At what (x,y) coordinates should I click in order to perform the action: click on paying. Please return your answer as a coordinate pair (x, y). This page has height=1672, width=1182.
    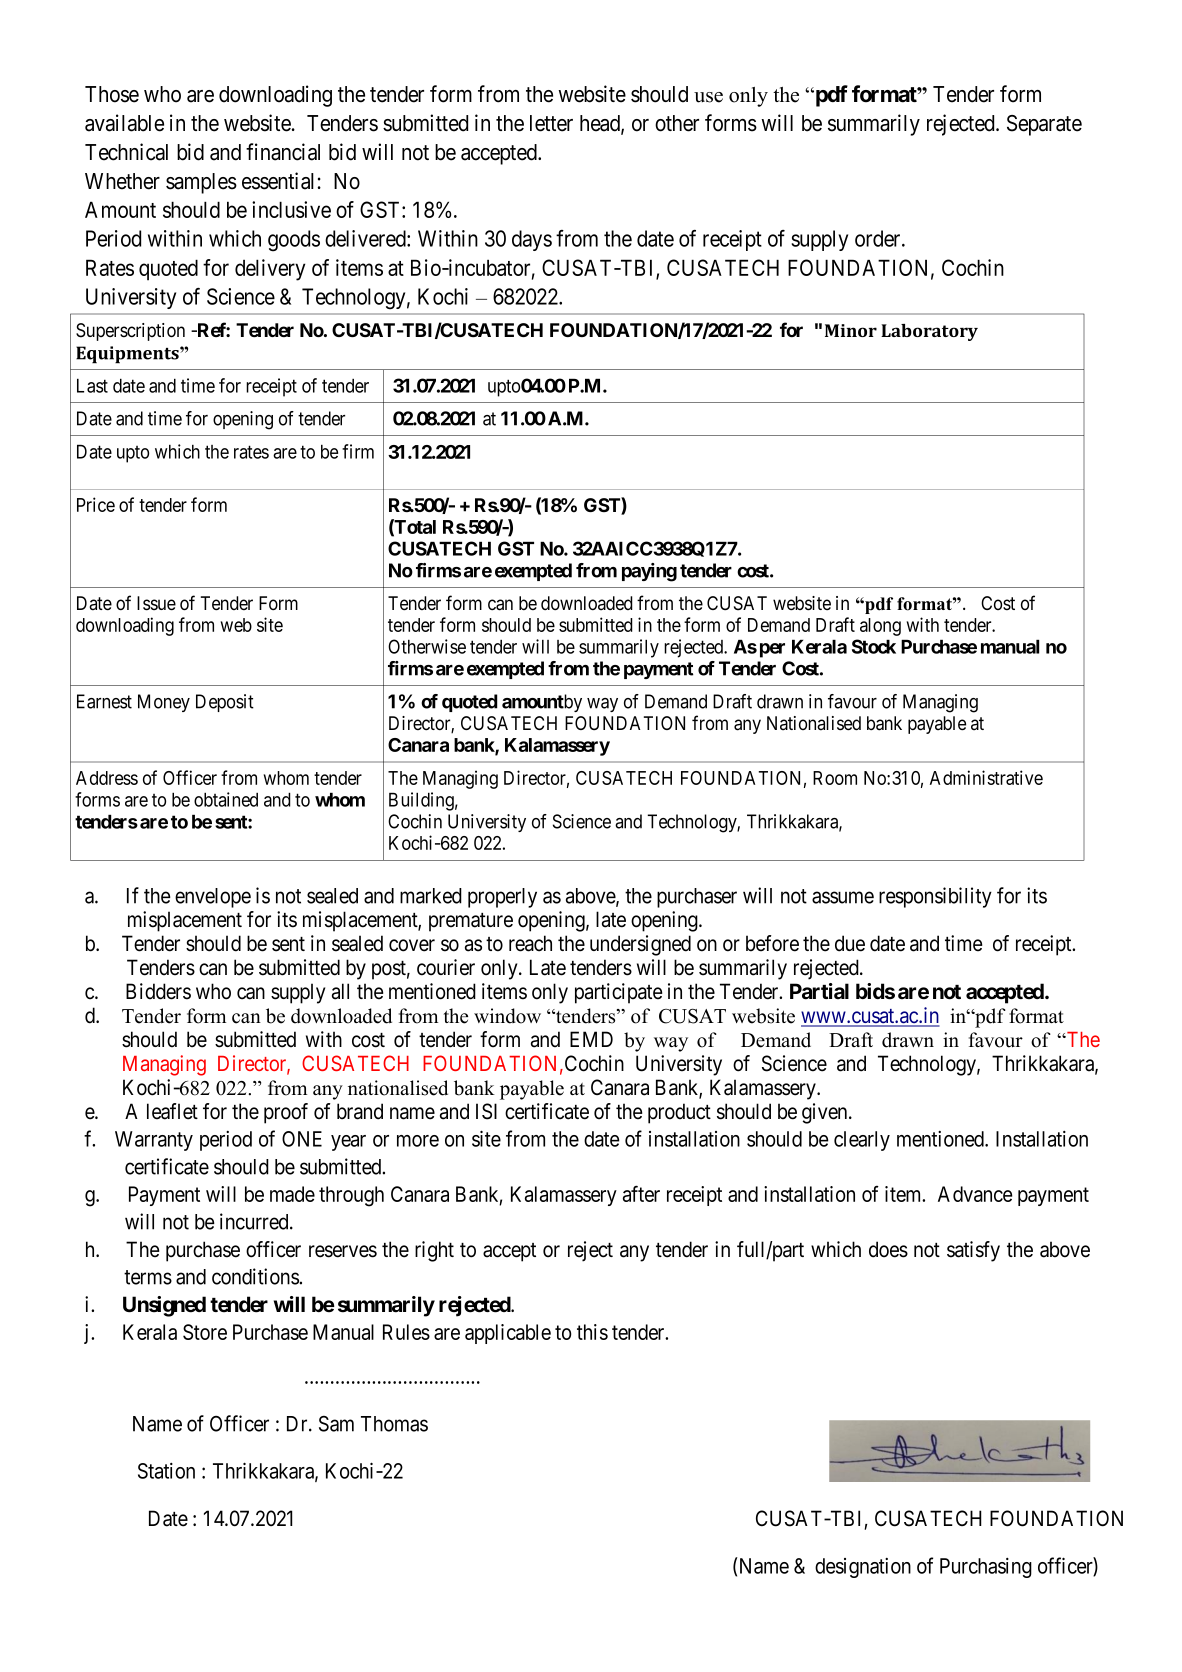
    Looking at the image, I should click on (649, 572).
